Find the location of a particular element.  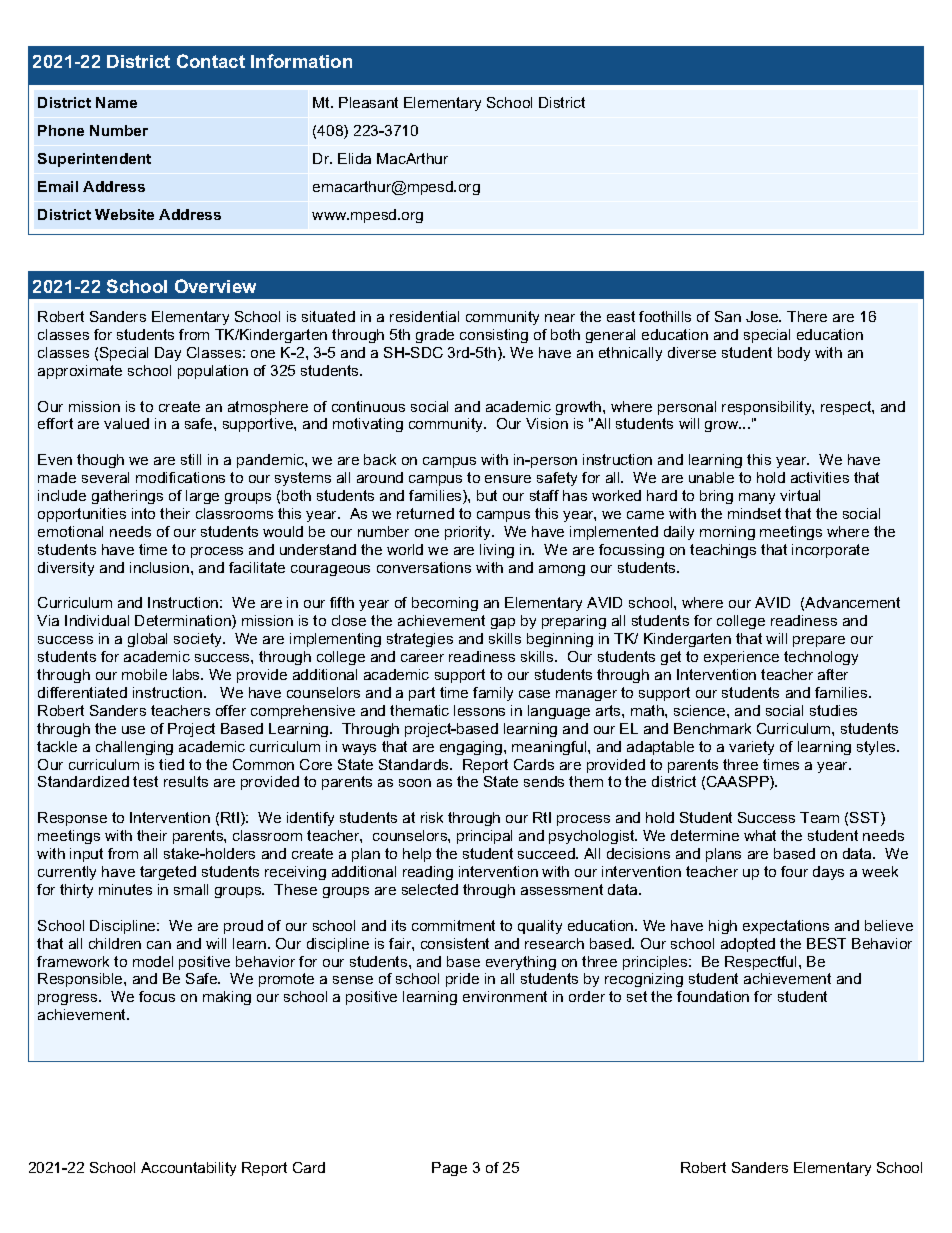

ensure is located at coordinates (508, 479).
